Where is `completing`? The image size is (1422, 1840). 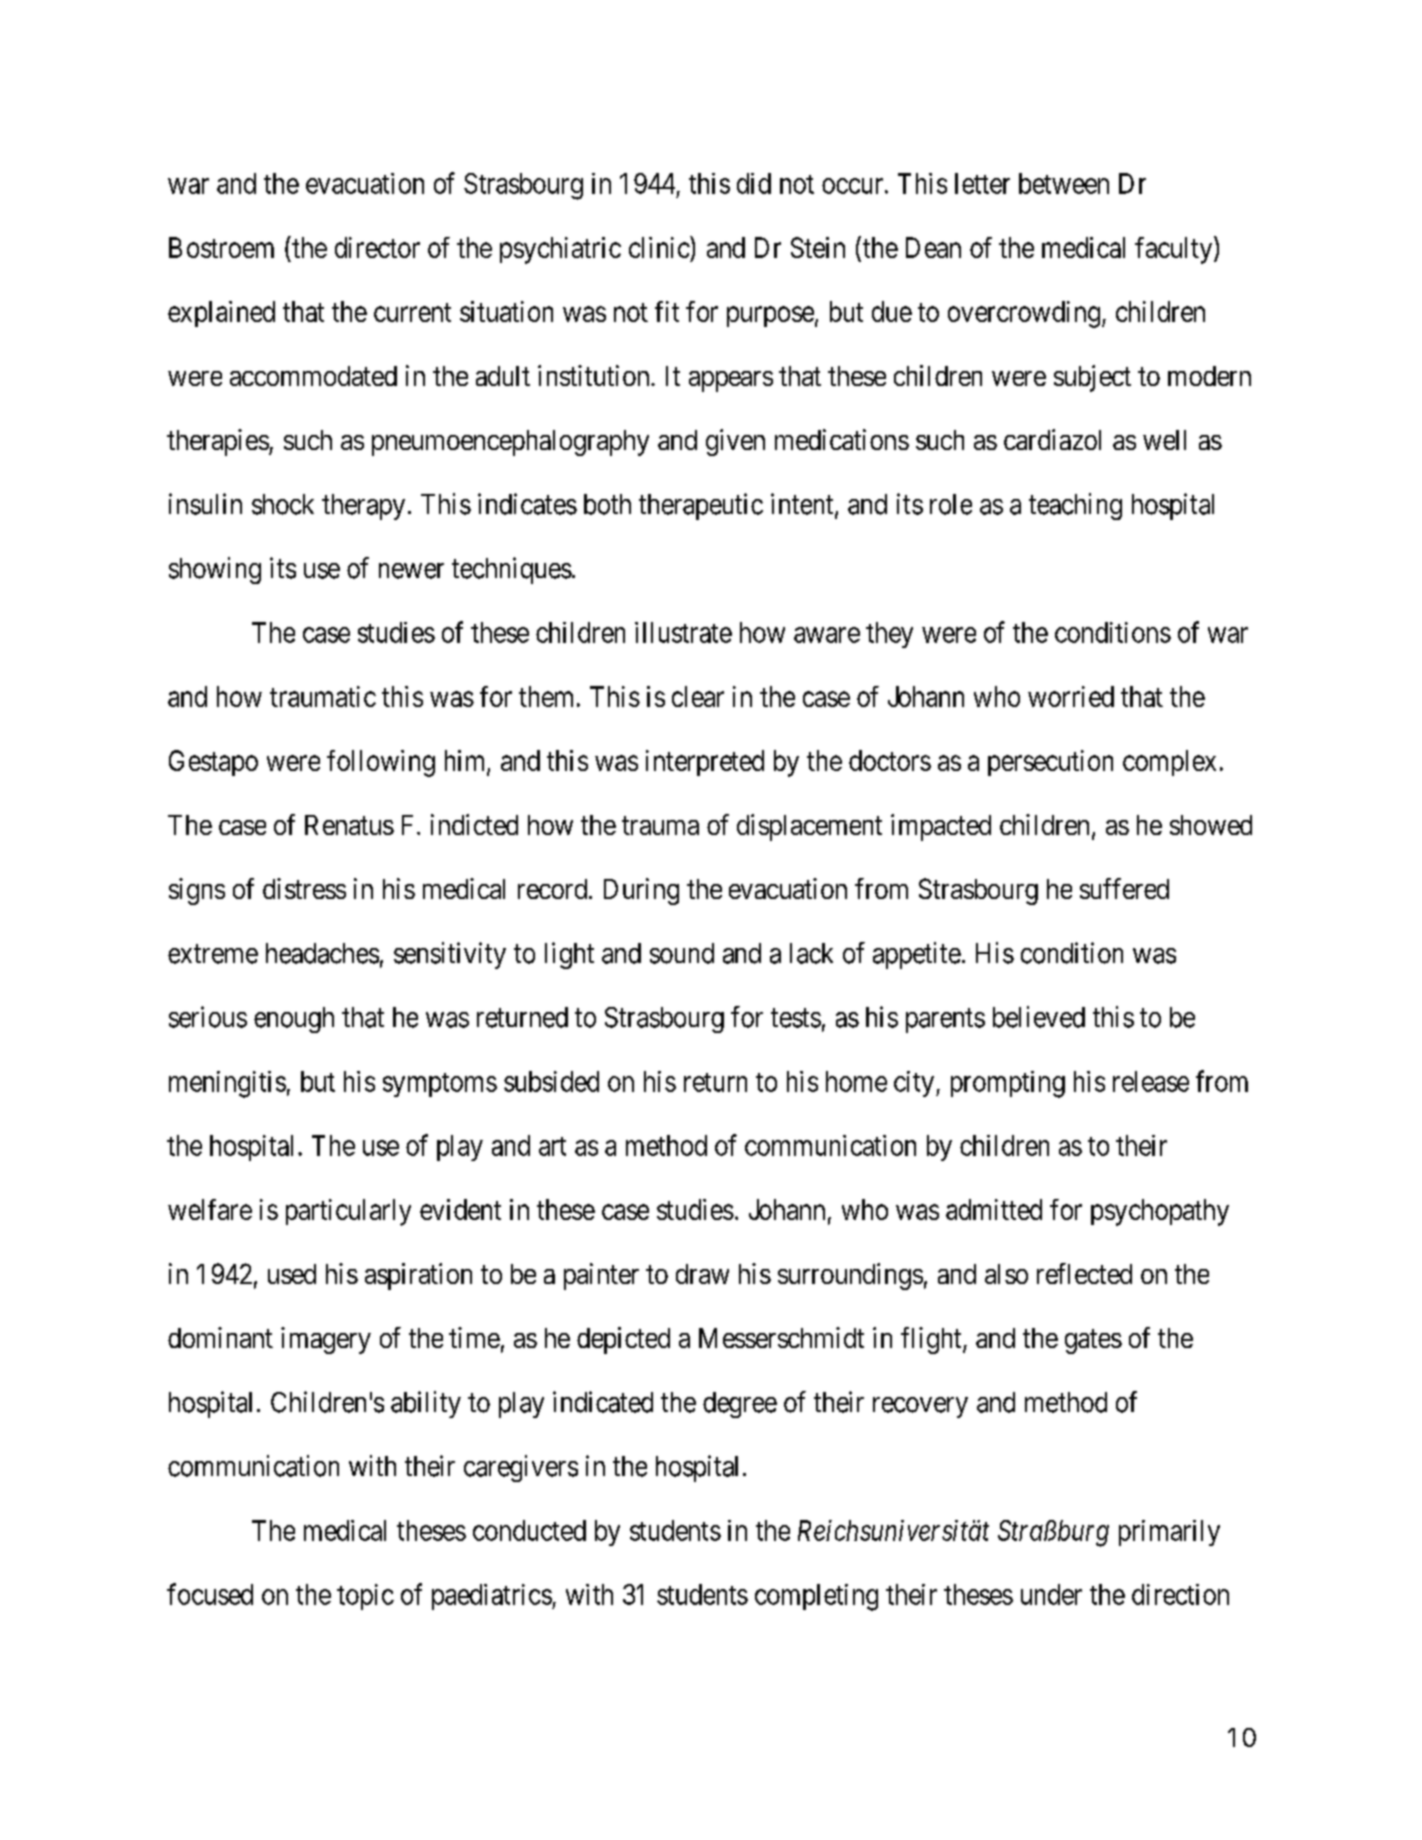 completing is located at coordinates (816, 1597).
